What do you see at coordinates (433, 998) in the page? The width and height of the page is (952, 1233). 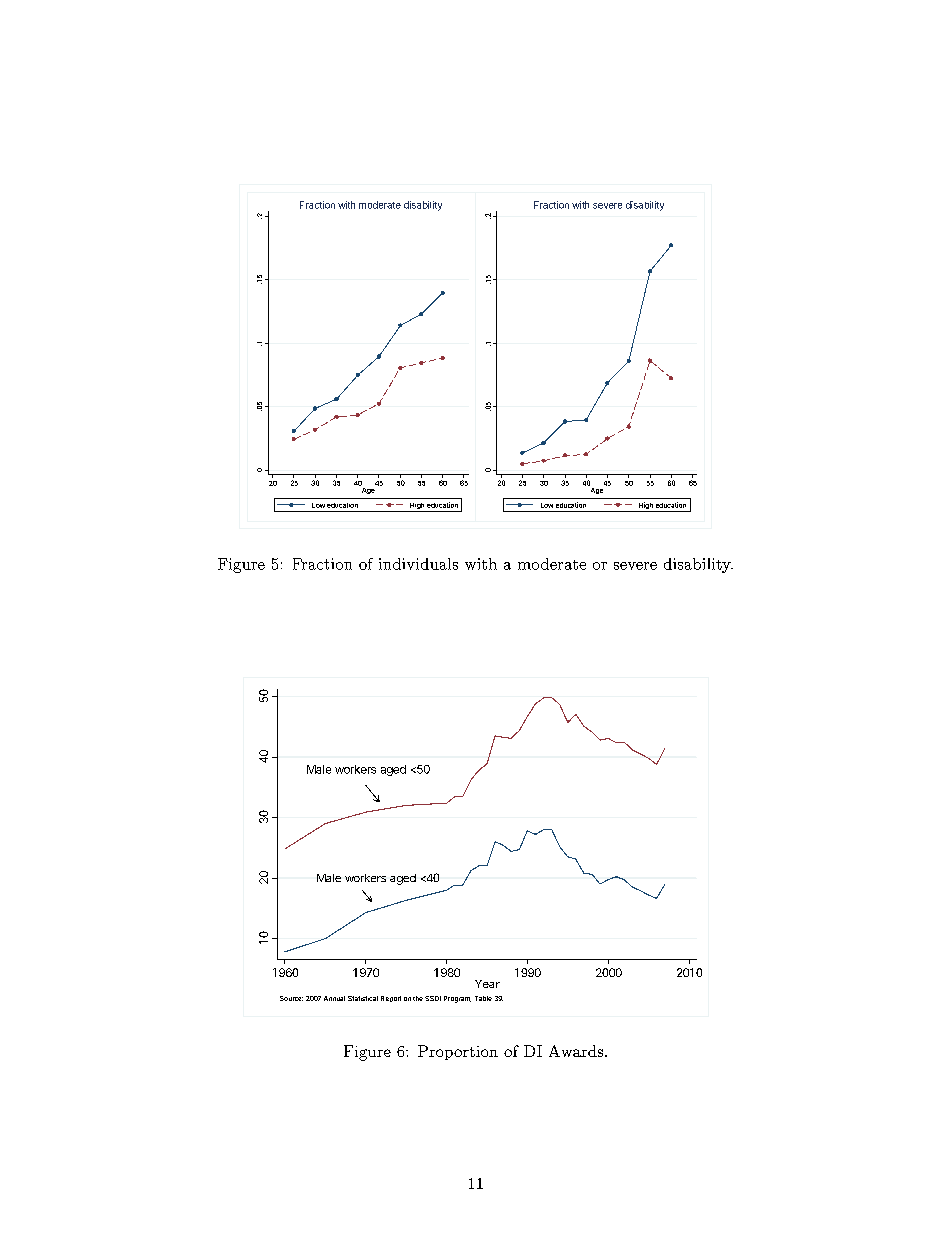 I see `SSDI` at bounding box center [433, 998].
